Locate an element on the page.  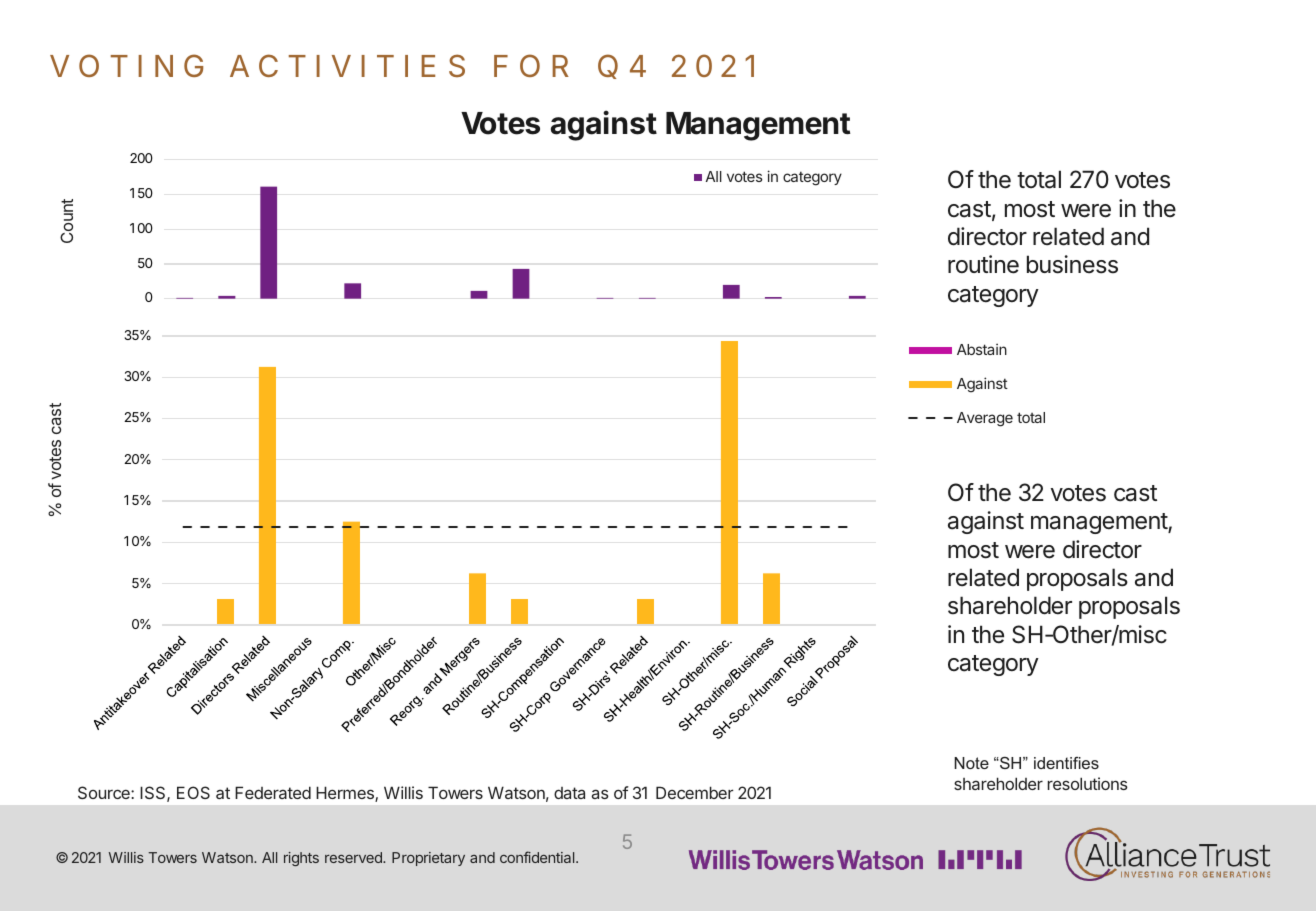
Federated is located at coordinates (273, 792).
